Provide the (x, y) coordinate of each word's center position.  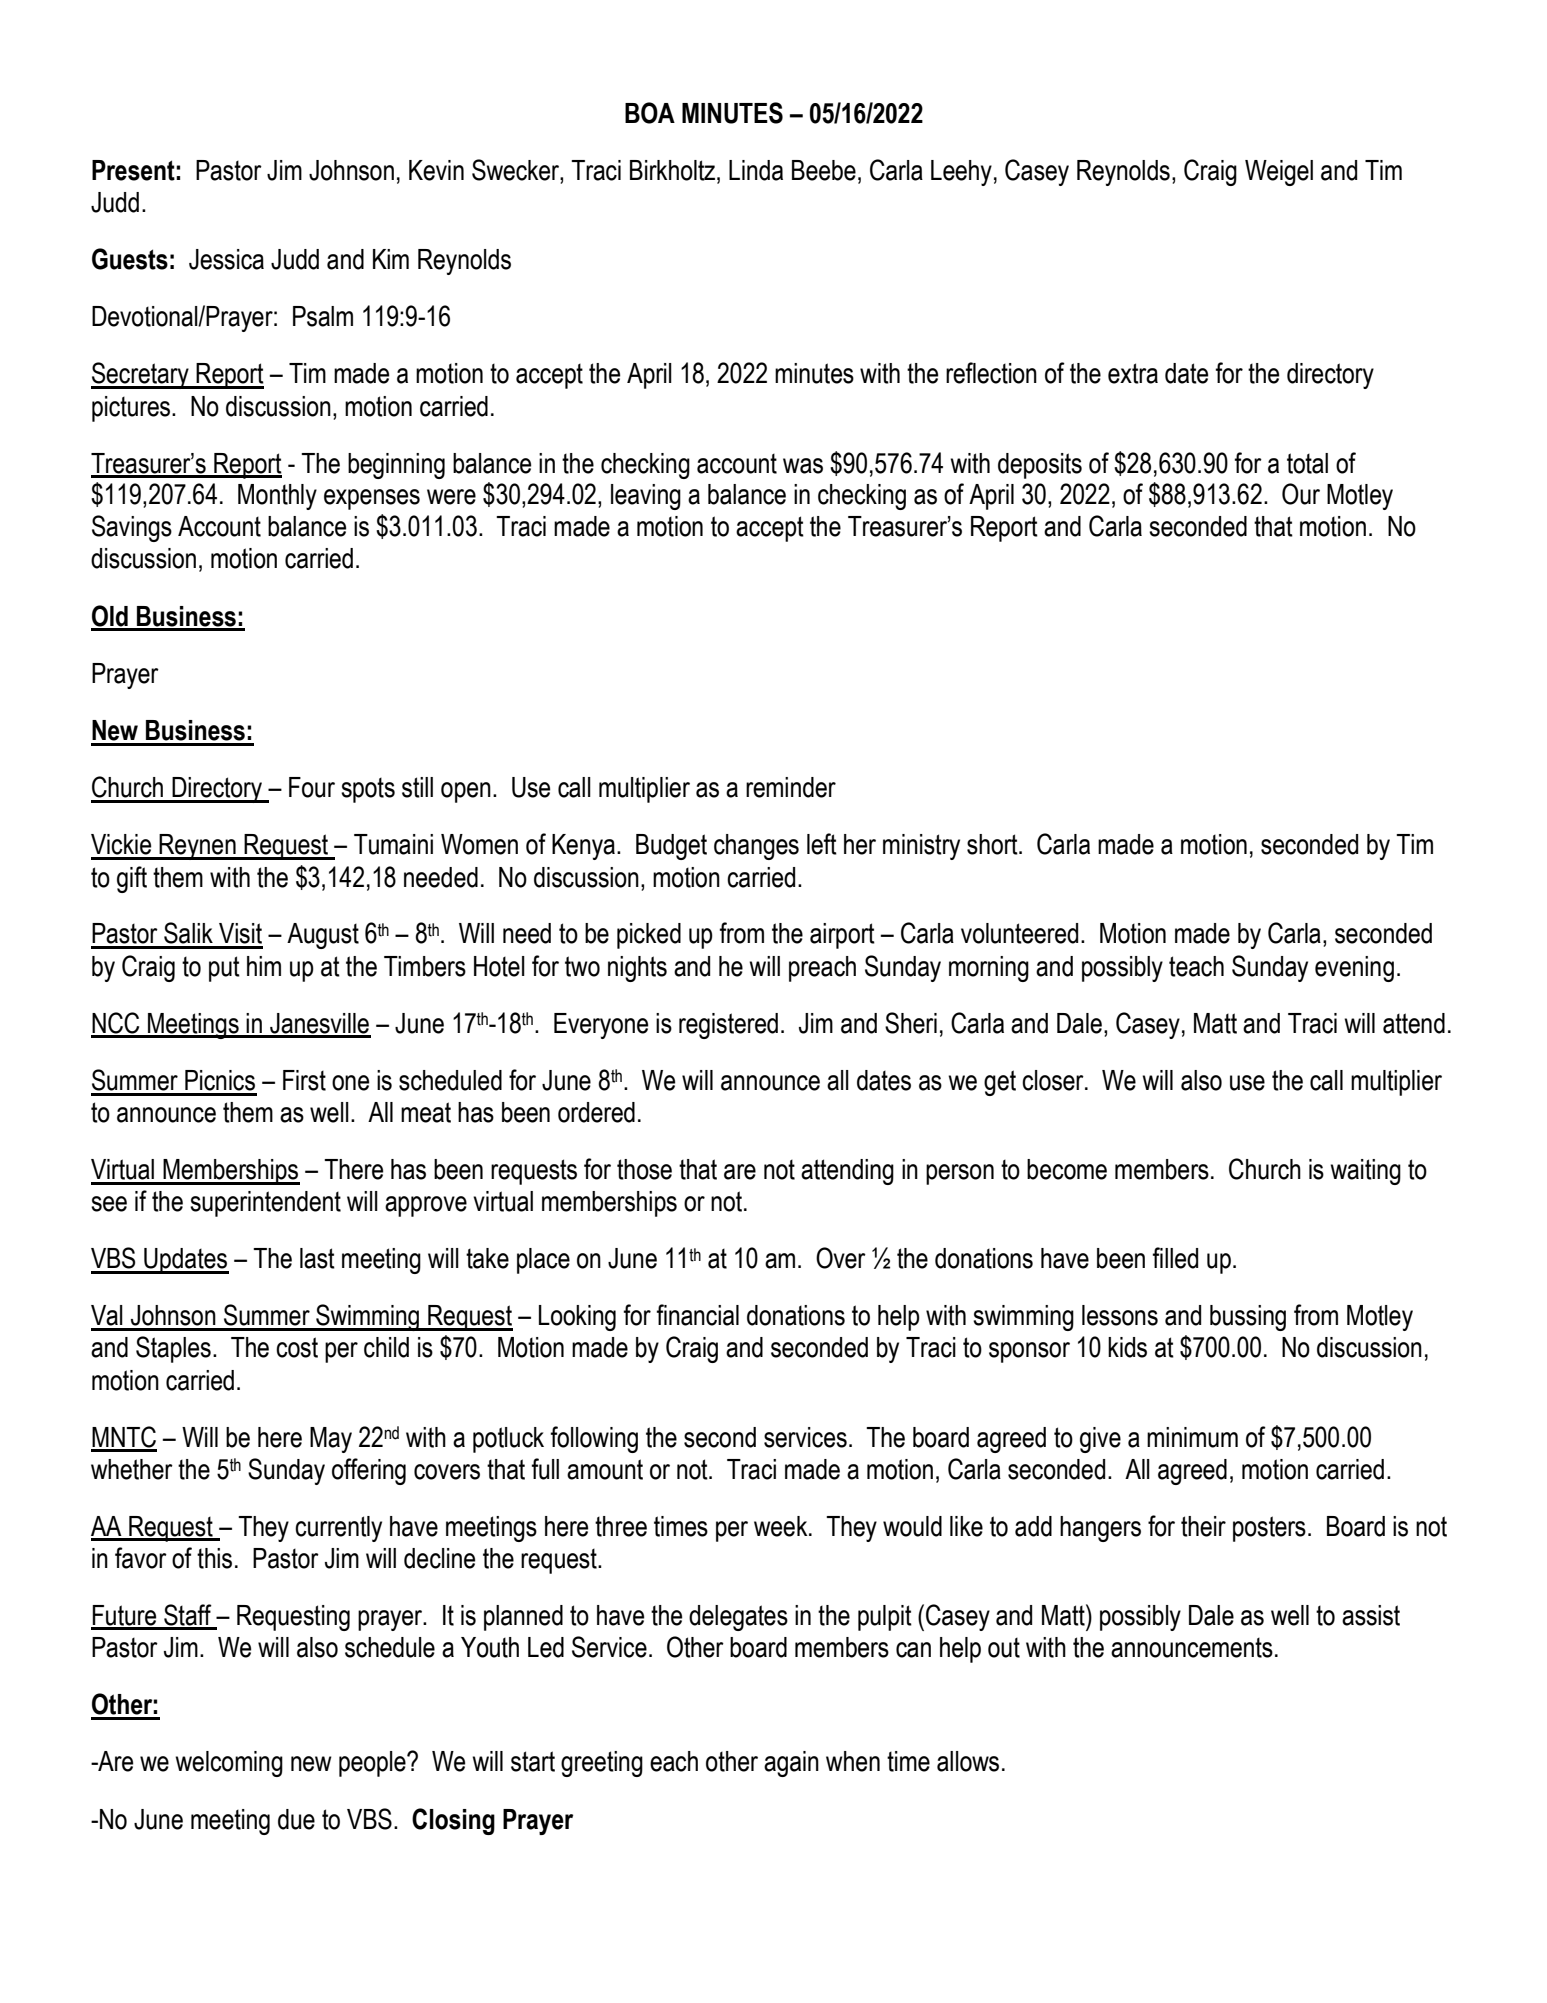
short (993, 844)
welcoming (229, 1764)
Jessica (226, 259)
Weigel (1279, 173)
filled (1175, 1258)
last (317, 1258)
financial (697, 1315)
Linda (756, 170)
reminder (791, 787)
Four (312, 787)
